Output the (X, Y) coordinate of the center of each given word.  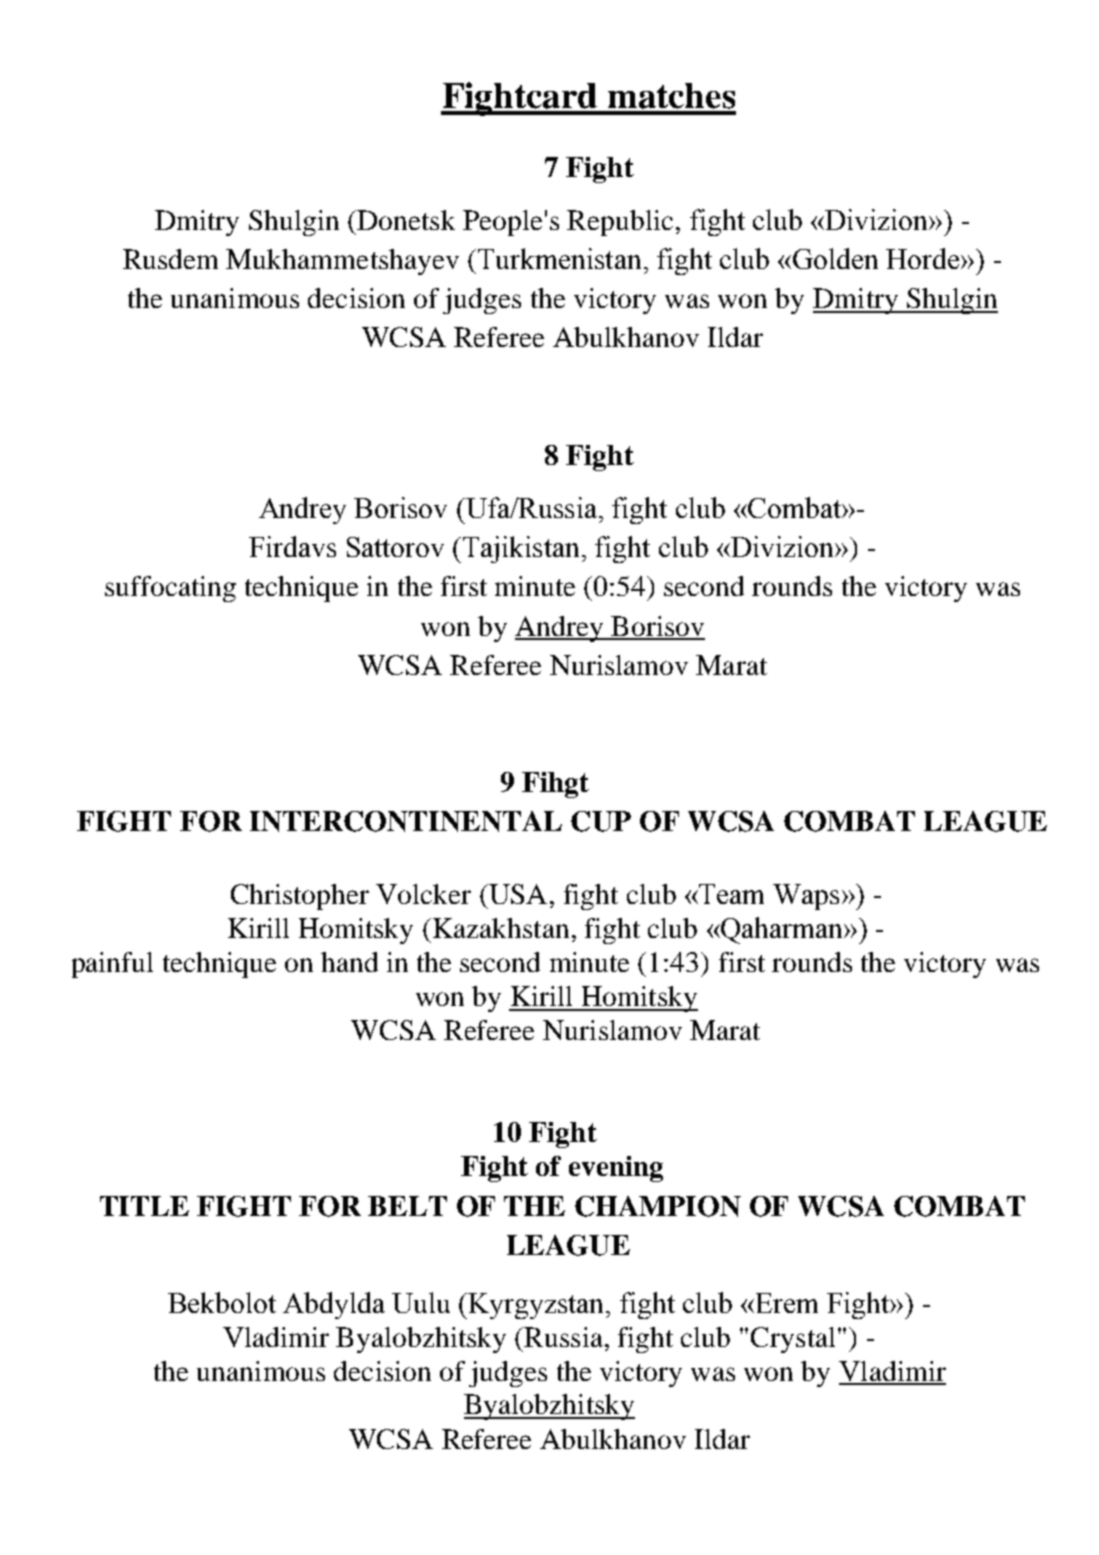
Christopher (300, 897)
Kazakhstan (499, 928)
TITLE (144, 1206)
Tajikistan (519, 549)
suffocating (170, 589)
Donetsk (405, 220)
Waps (806, 897)
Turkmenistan (559, 258)
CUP (601, 821)
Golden (835, 258)
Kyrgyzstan (537, 1306)
